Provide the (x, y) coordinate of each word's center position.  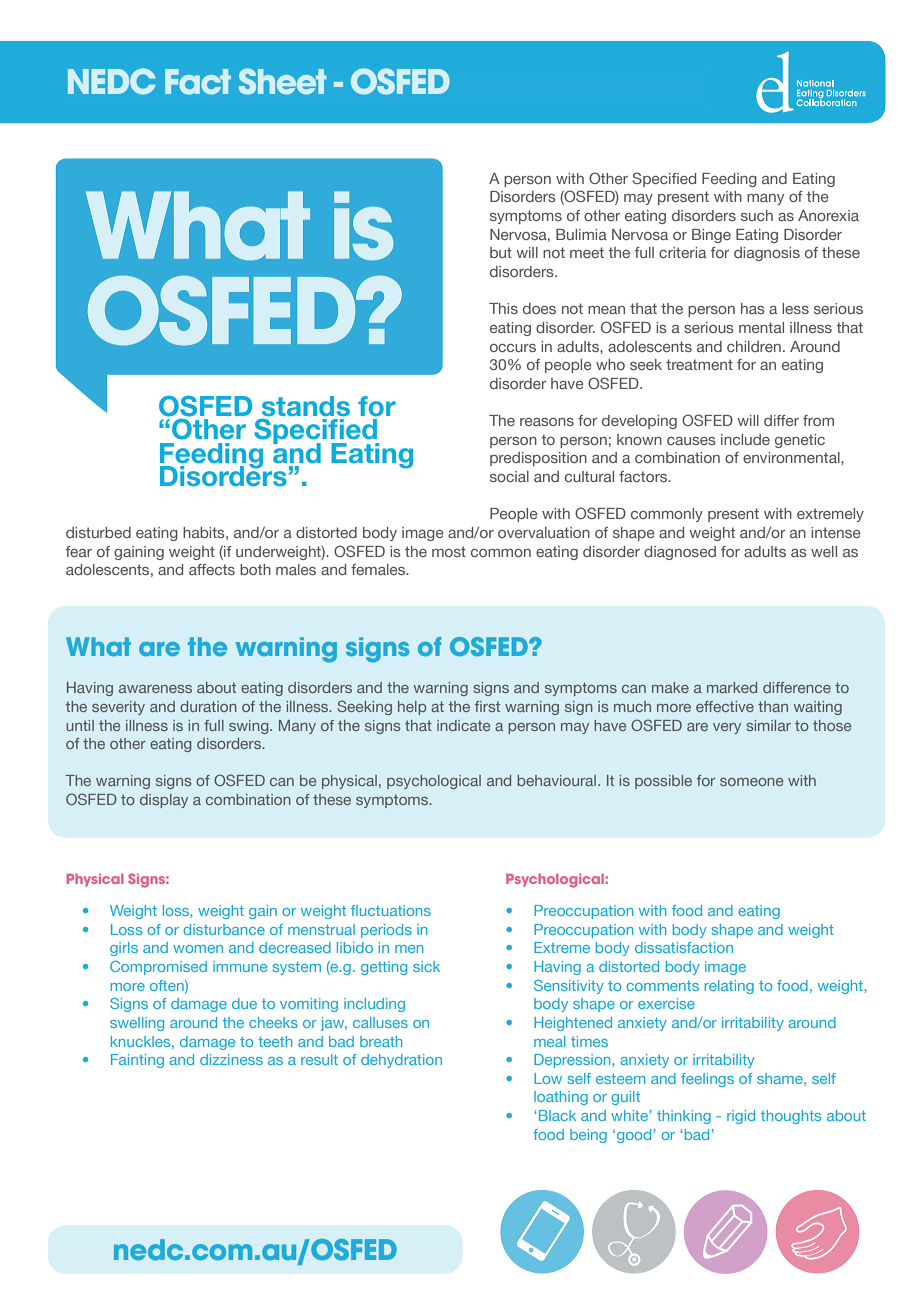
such (757, 215)
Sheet (283, 81)
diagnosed (680, 553)
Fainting (137, 1061)
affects (212, 569)
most (449, 551)
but (501, 252)
